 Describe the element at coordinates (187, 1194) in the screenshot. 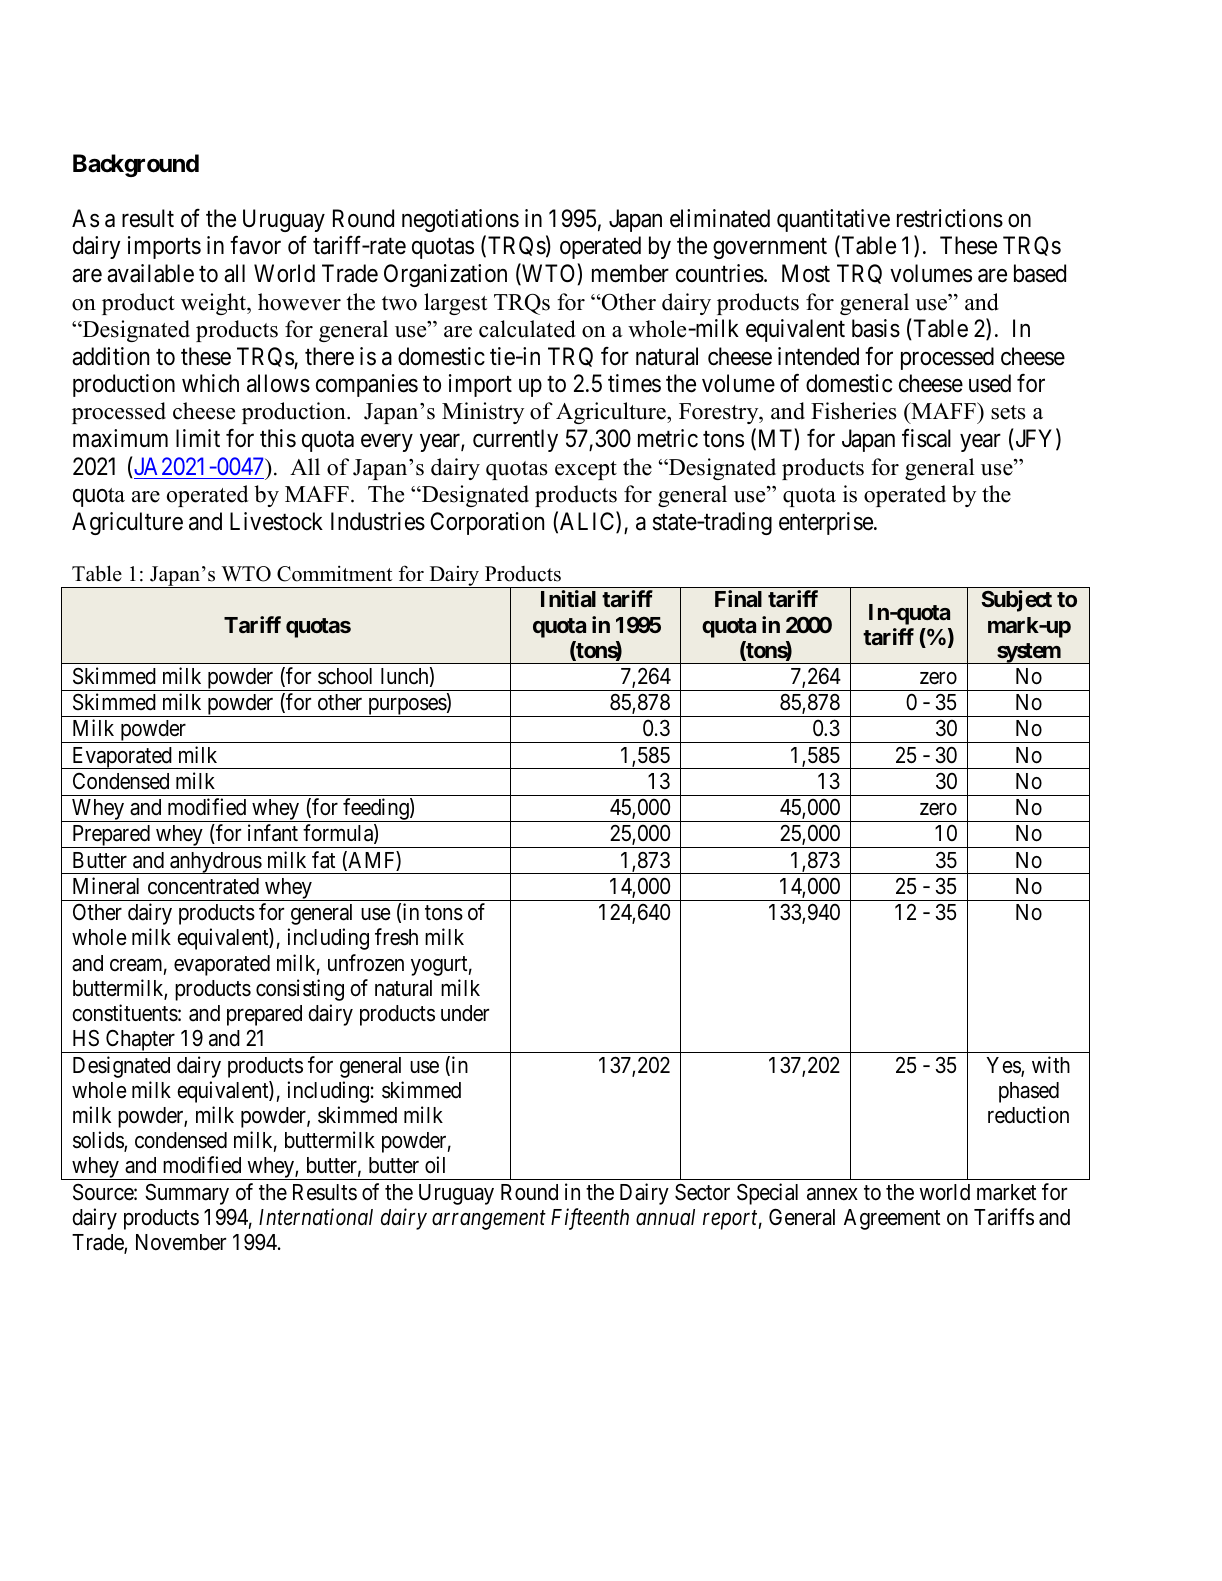

I see `Summary` at that location.
